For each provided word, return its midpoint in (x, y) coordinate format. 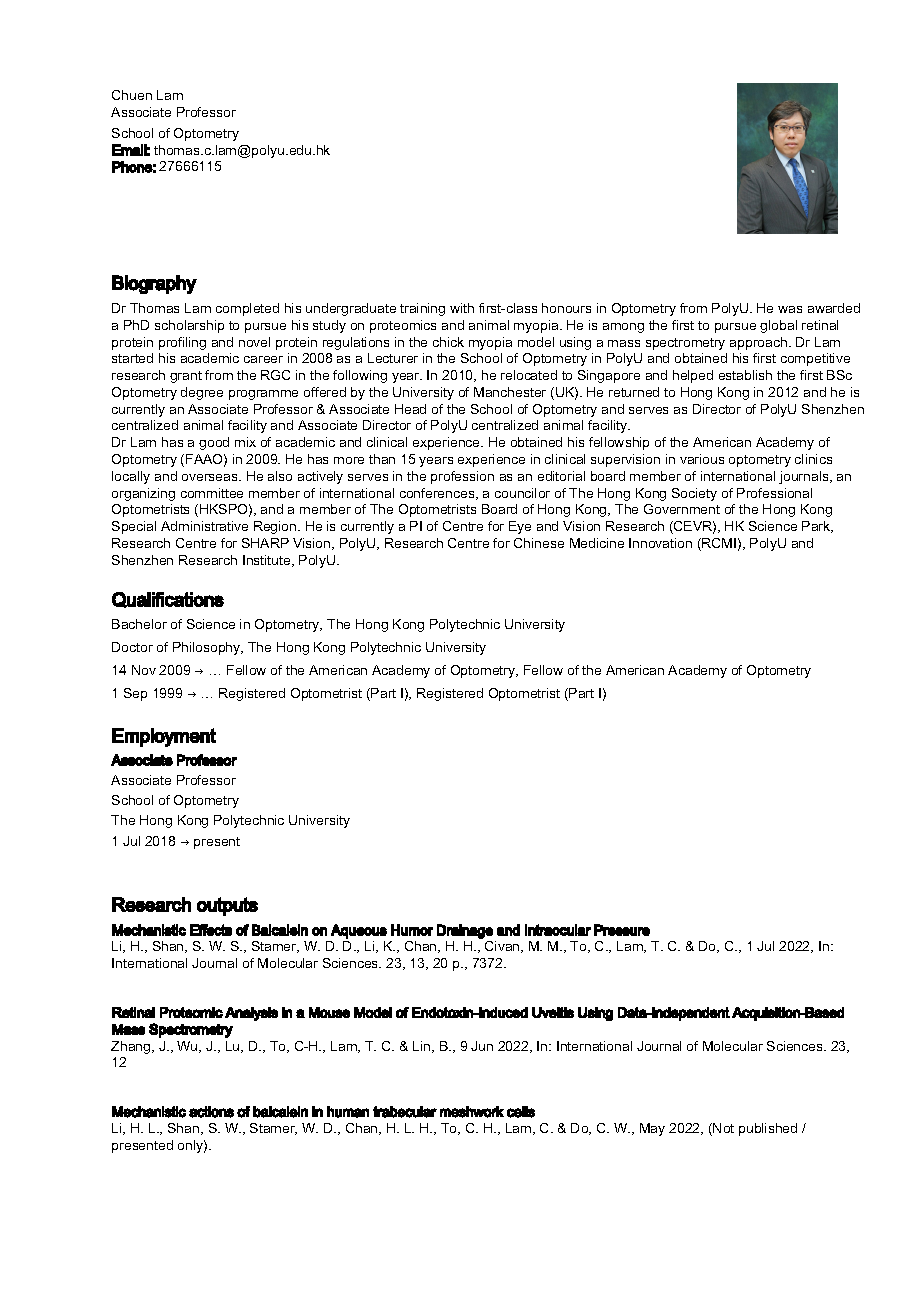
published (768, 1129)
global (778, 326)
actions (211, 1112)
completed (247, 309)
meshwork (472, 1112)
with (462, 308)
